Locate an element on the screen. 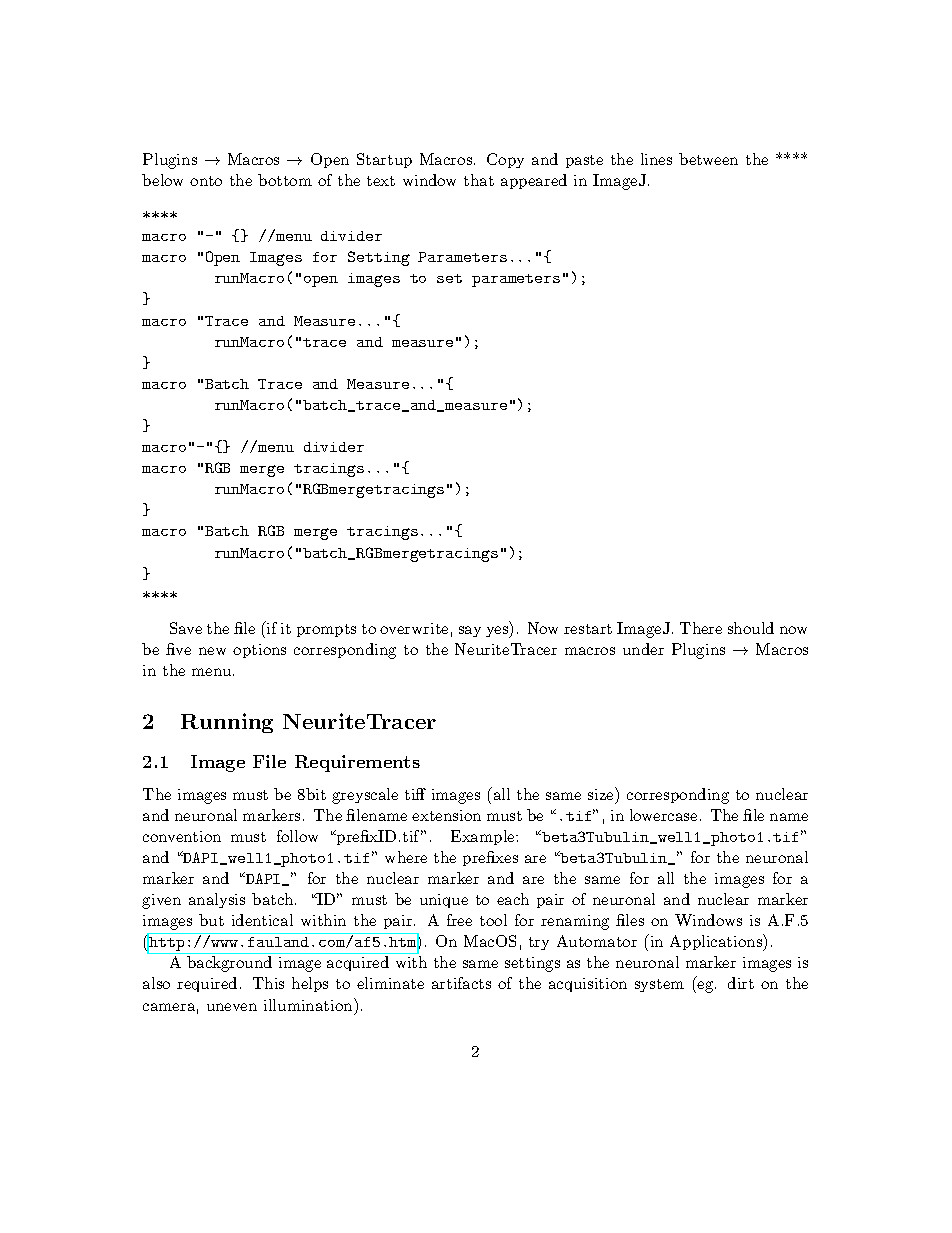  onto is located at coordinates (206, 181).
